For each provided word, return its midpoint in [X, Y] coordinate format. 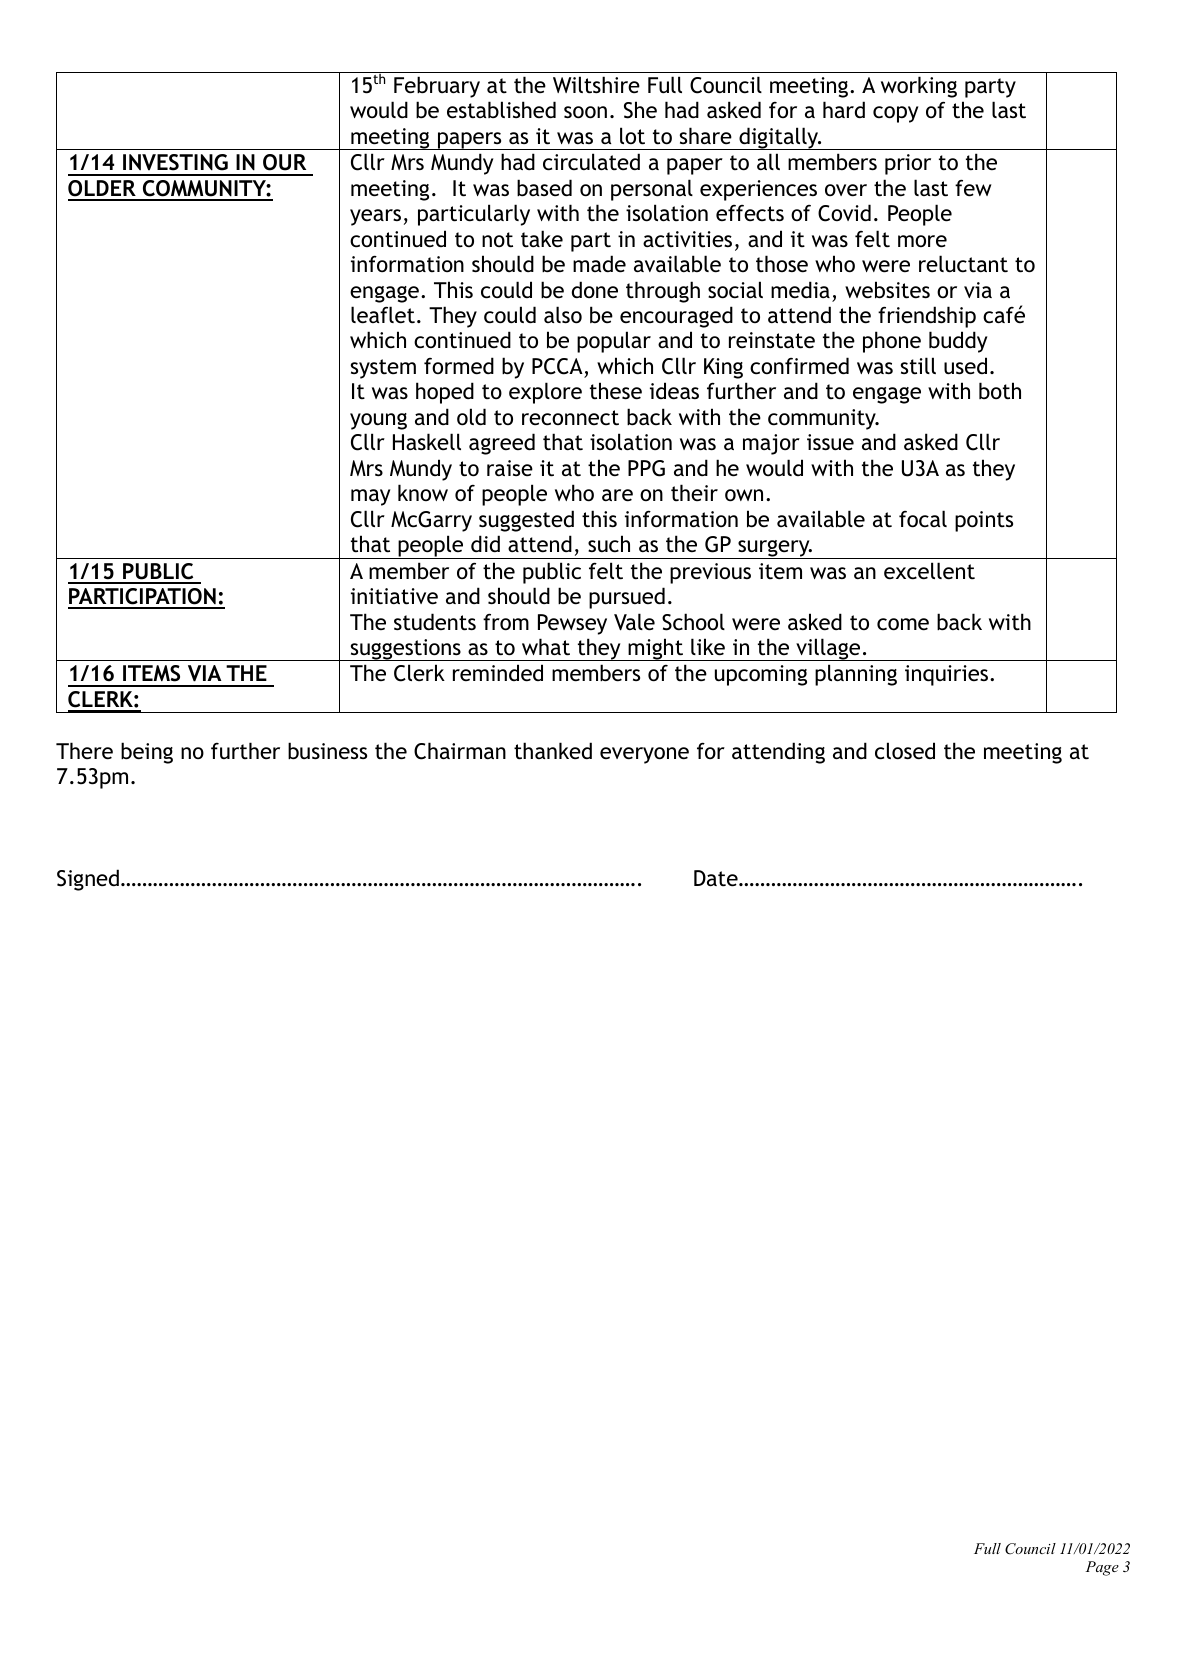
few [973, 188]
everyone [644, 755]
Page [1102, 1568]
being [147, 753]
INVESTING [175, 162]
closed [905, 751]
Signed [88, 880]
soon [585, 112]
